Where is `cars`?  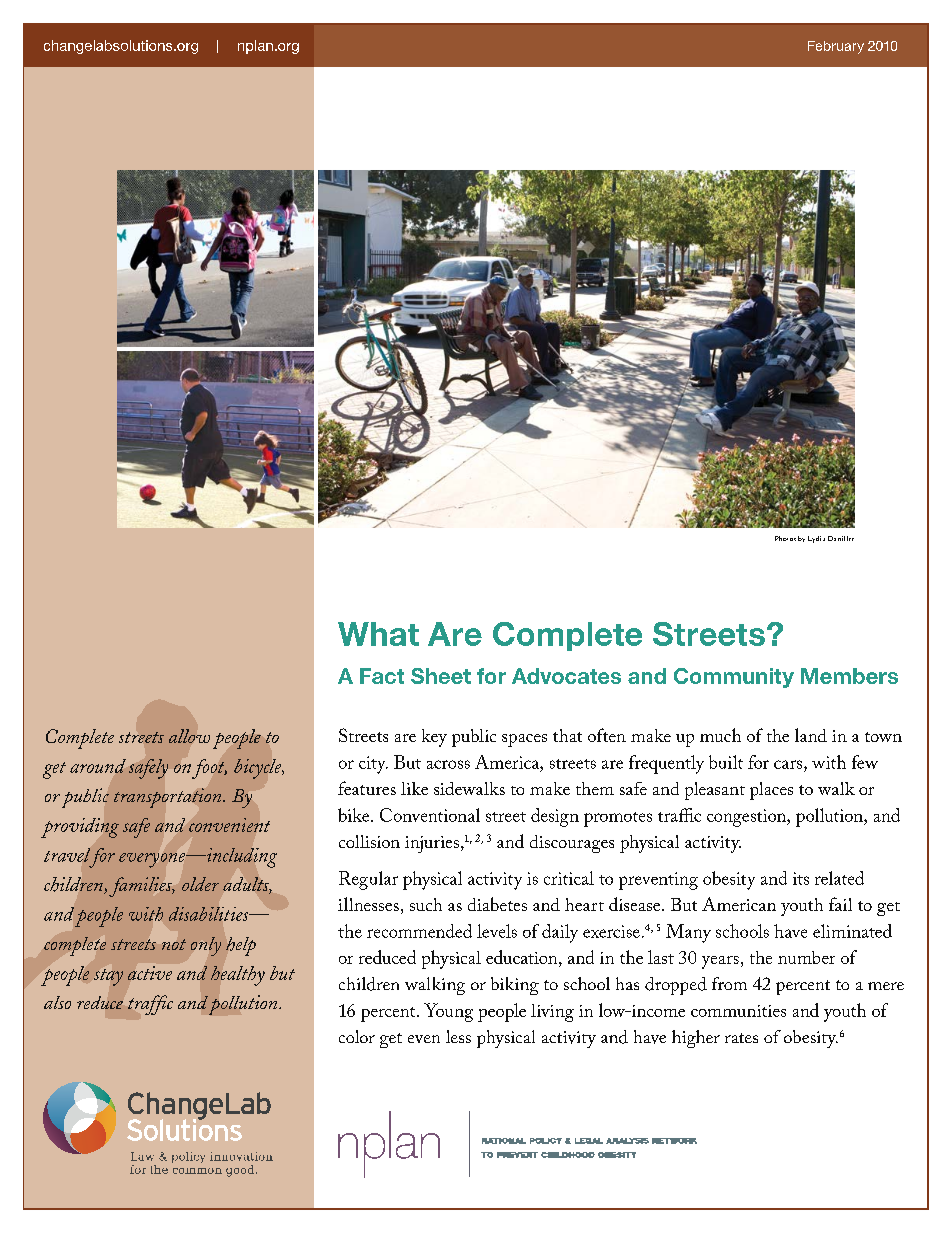
cars is located at coordinates (789, 764).
